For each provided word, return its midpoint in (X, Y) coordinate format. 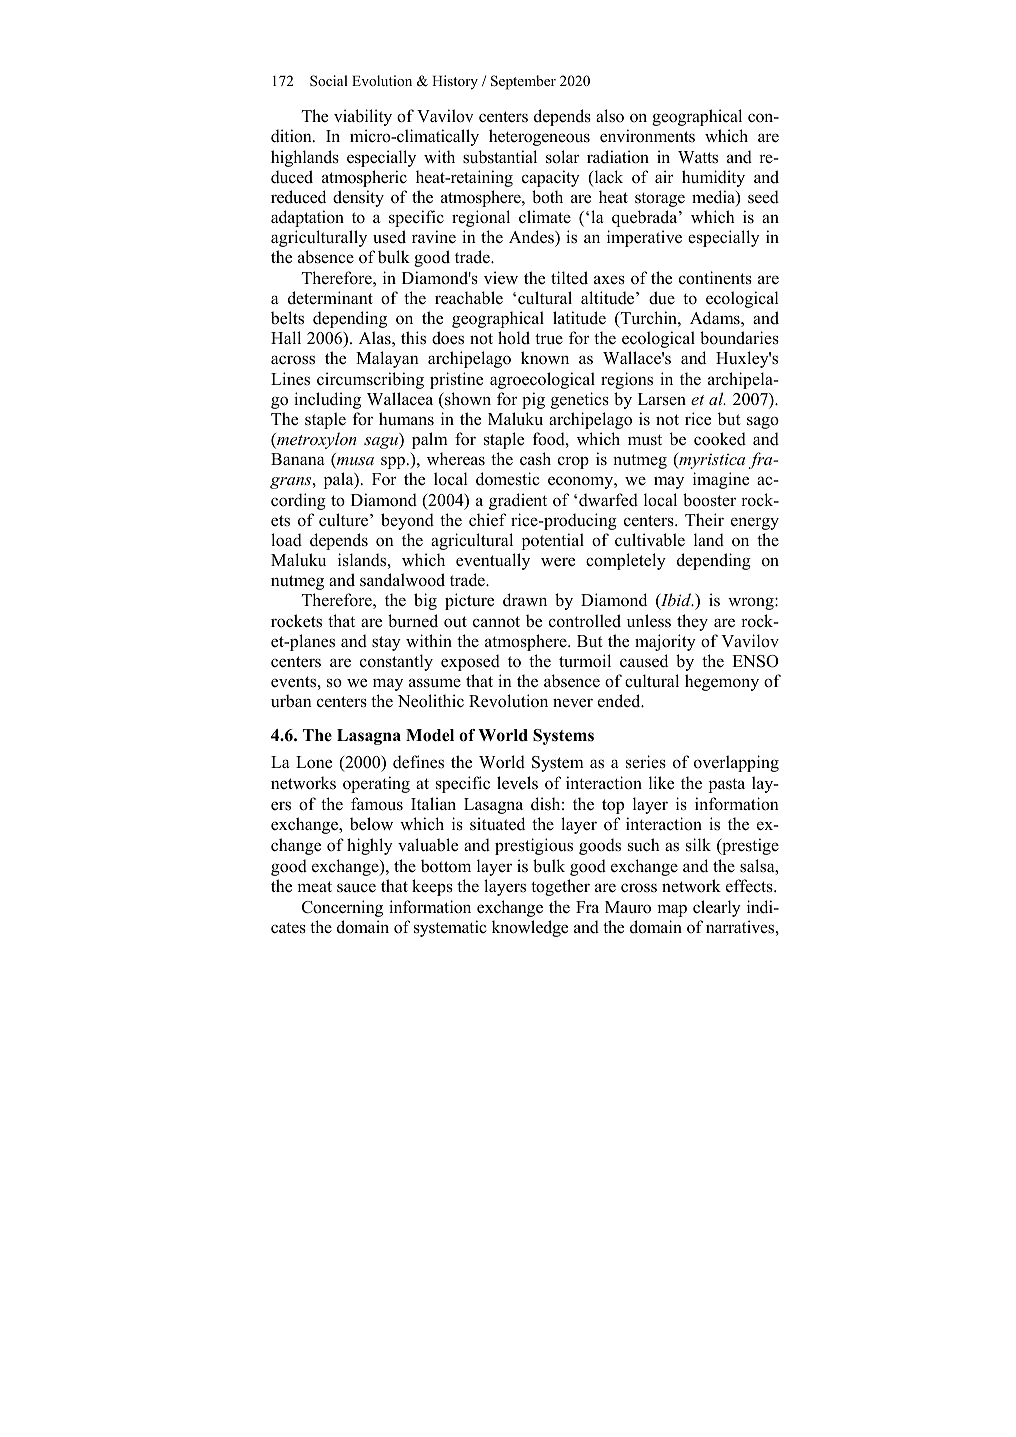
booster (709, 500)
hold (514, 338)
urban (291, 701)
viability (363, 117)
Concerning (342, 908)
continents (715, 278)
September (523, 82)
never (573, 703)
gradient (518, 501)
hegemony (722, 682)
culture (345, 520)
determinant (330, 298)
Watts (698, 157)
